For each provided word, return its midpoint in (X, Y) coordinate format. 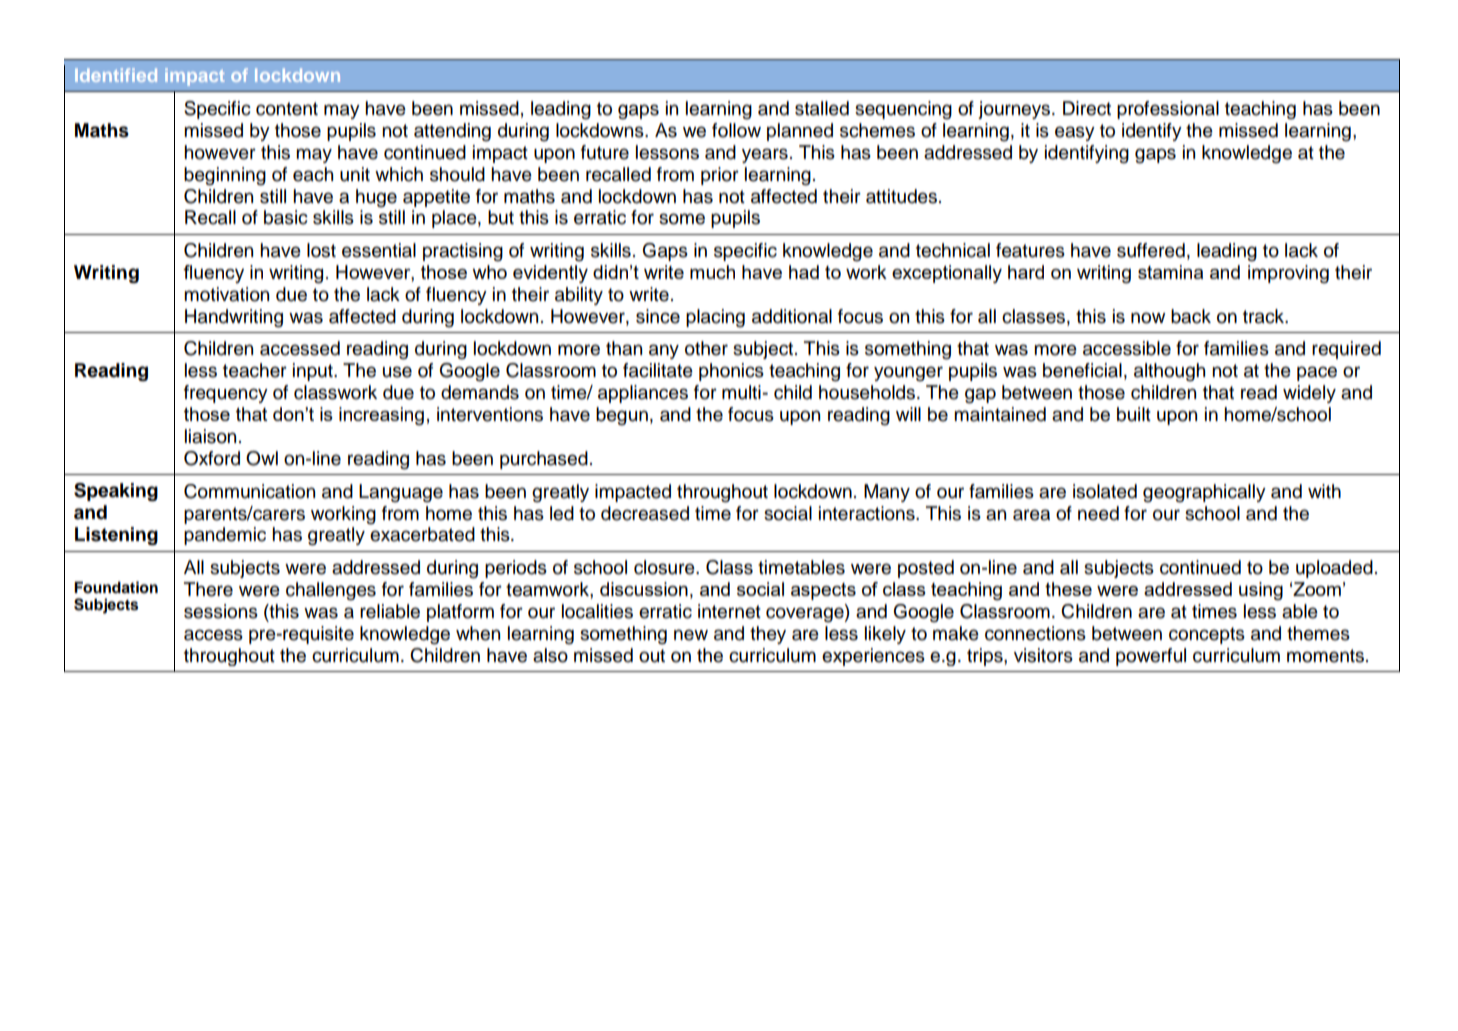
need (1098, 513)
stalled (822, 108)
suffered (1151, 250)
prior (720, 176)
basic (286, 217)
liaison (210, 436)
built (1134, 414)
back (1191, 316)
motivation (226, 294)
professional (1168, 110)
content (287, 109)
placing (715, 318)
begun (622, 416)
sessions (221, 611)
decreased (645, 513)
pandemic (225, 536)
